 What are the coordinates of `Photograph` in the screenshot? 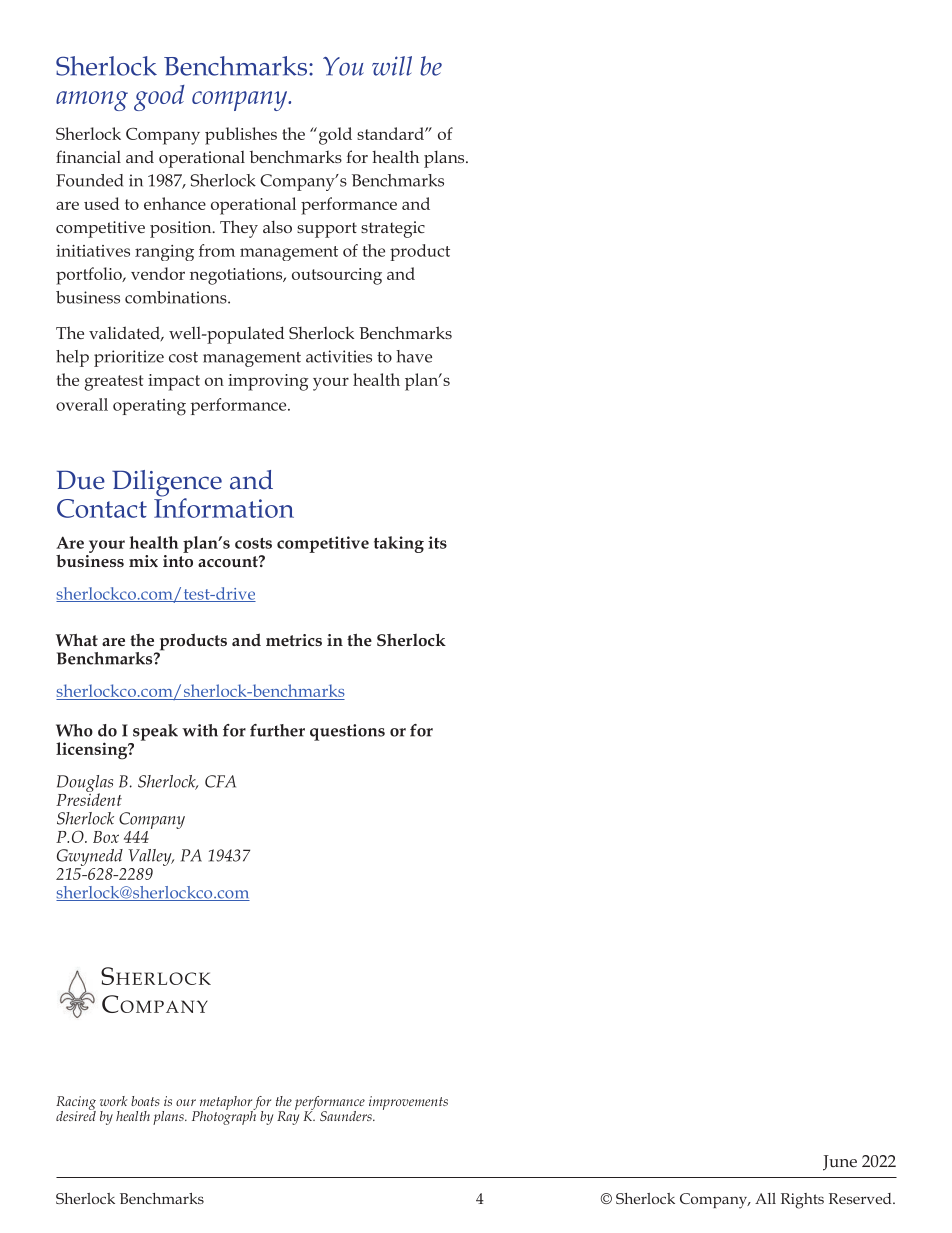 It's located at (224, 1116).
